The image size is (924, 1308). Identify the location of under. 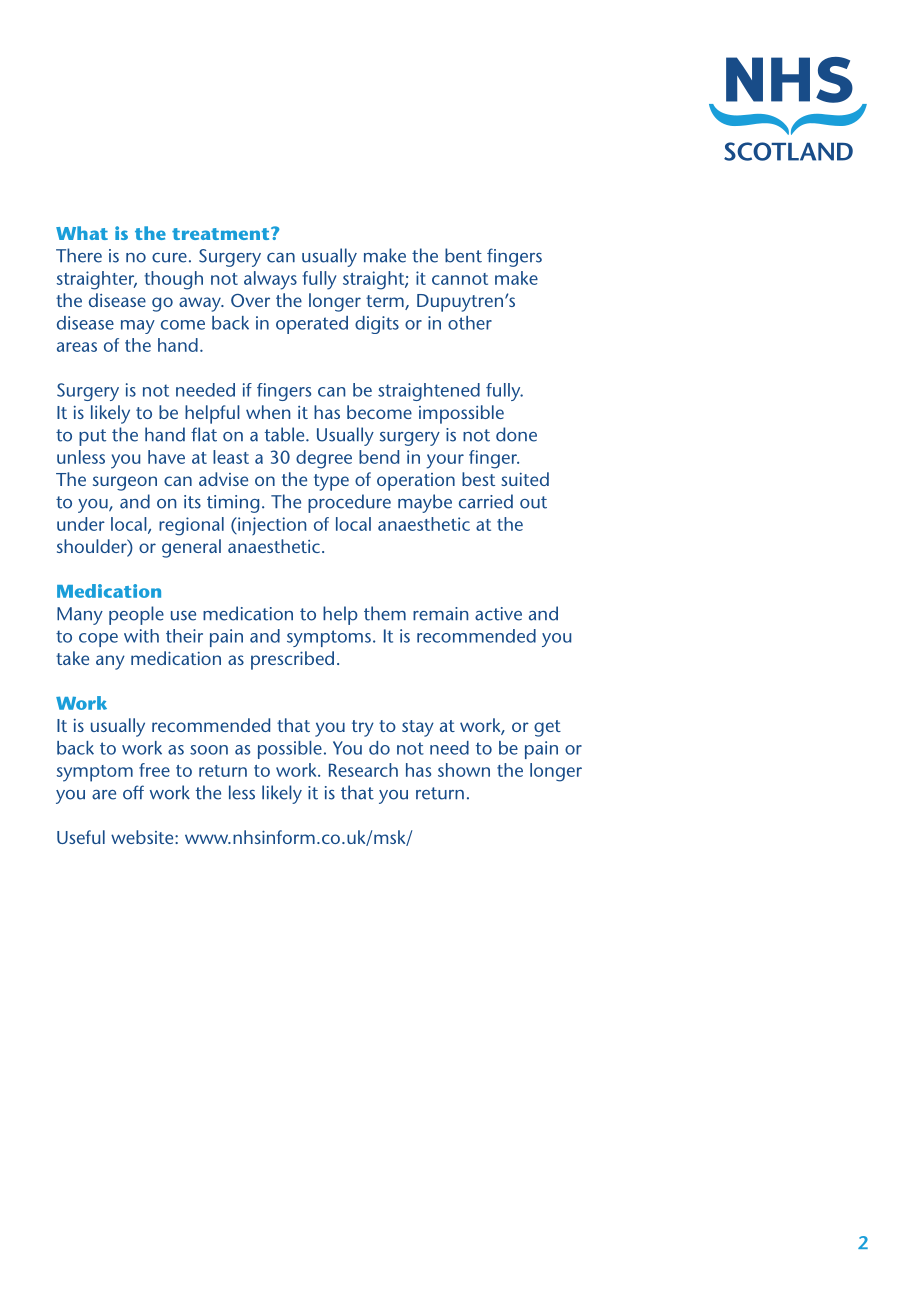
(81, 524).
